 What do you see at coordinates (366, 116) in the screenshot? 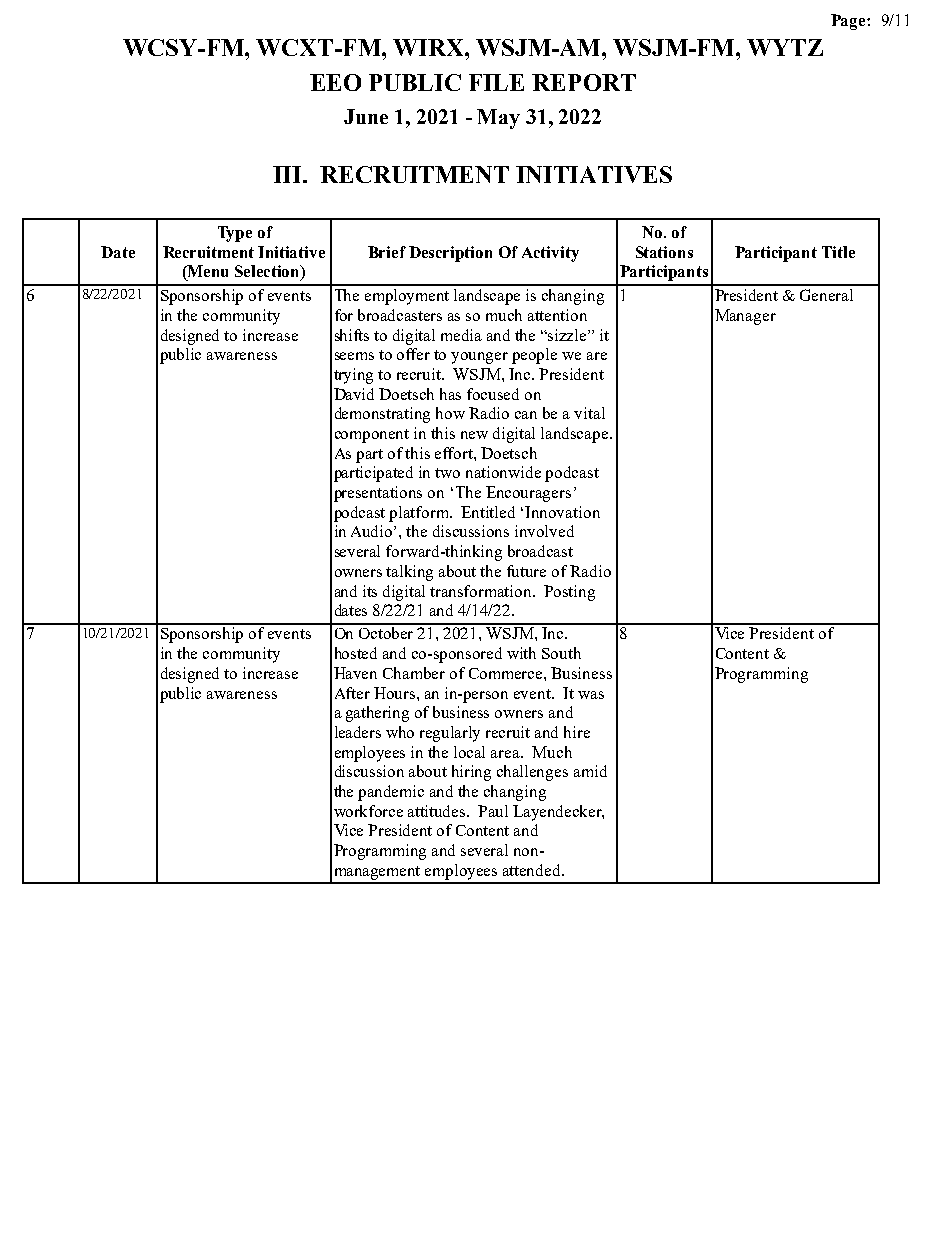
I see `June` at bounding box center [366, 116].
